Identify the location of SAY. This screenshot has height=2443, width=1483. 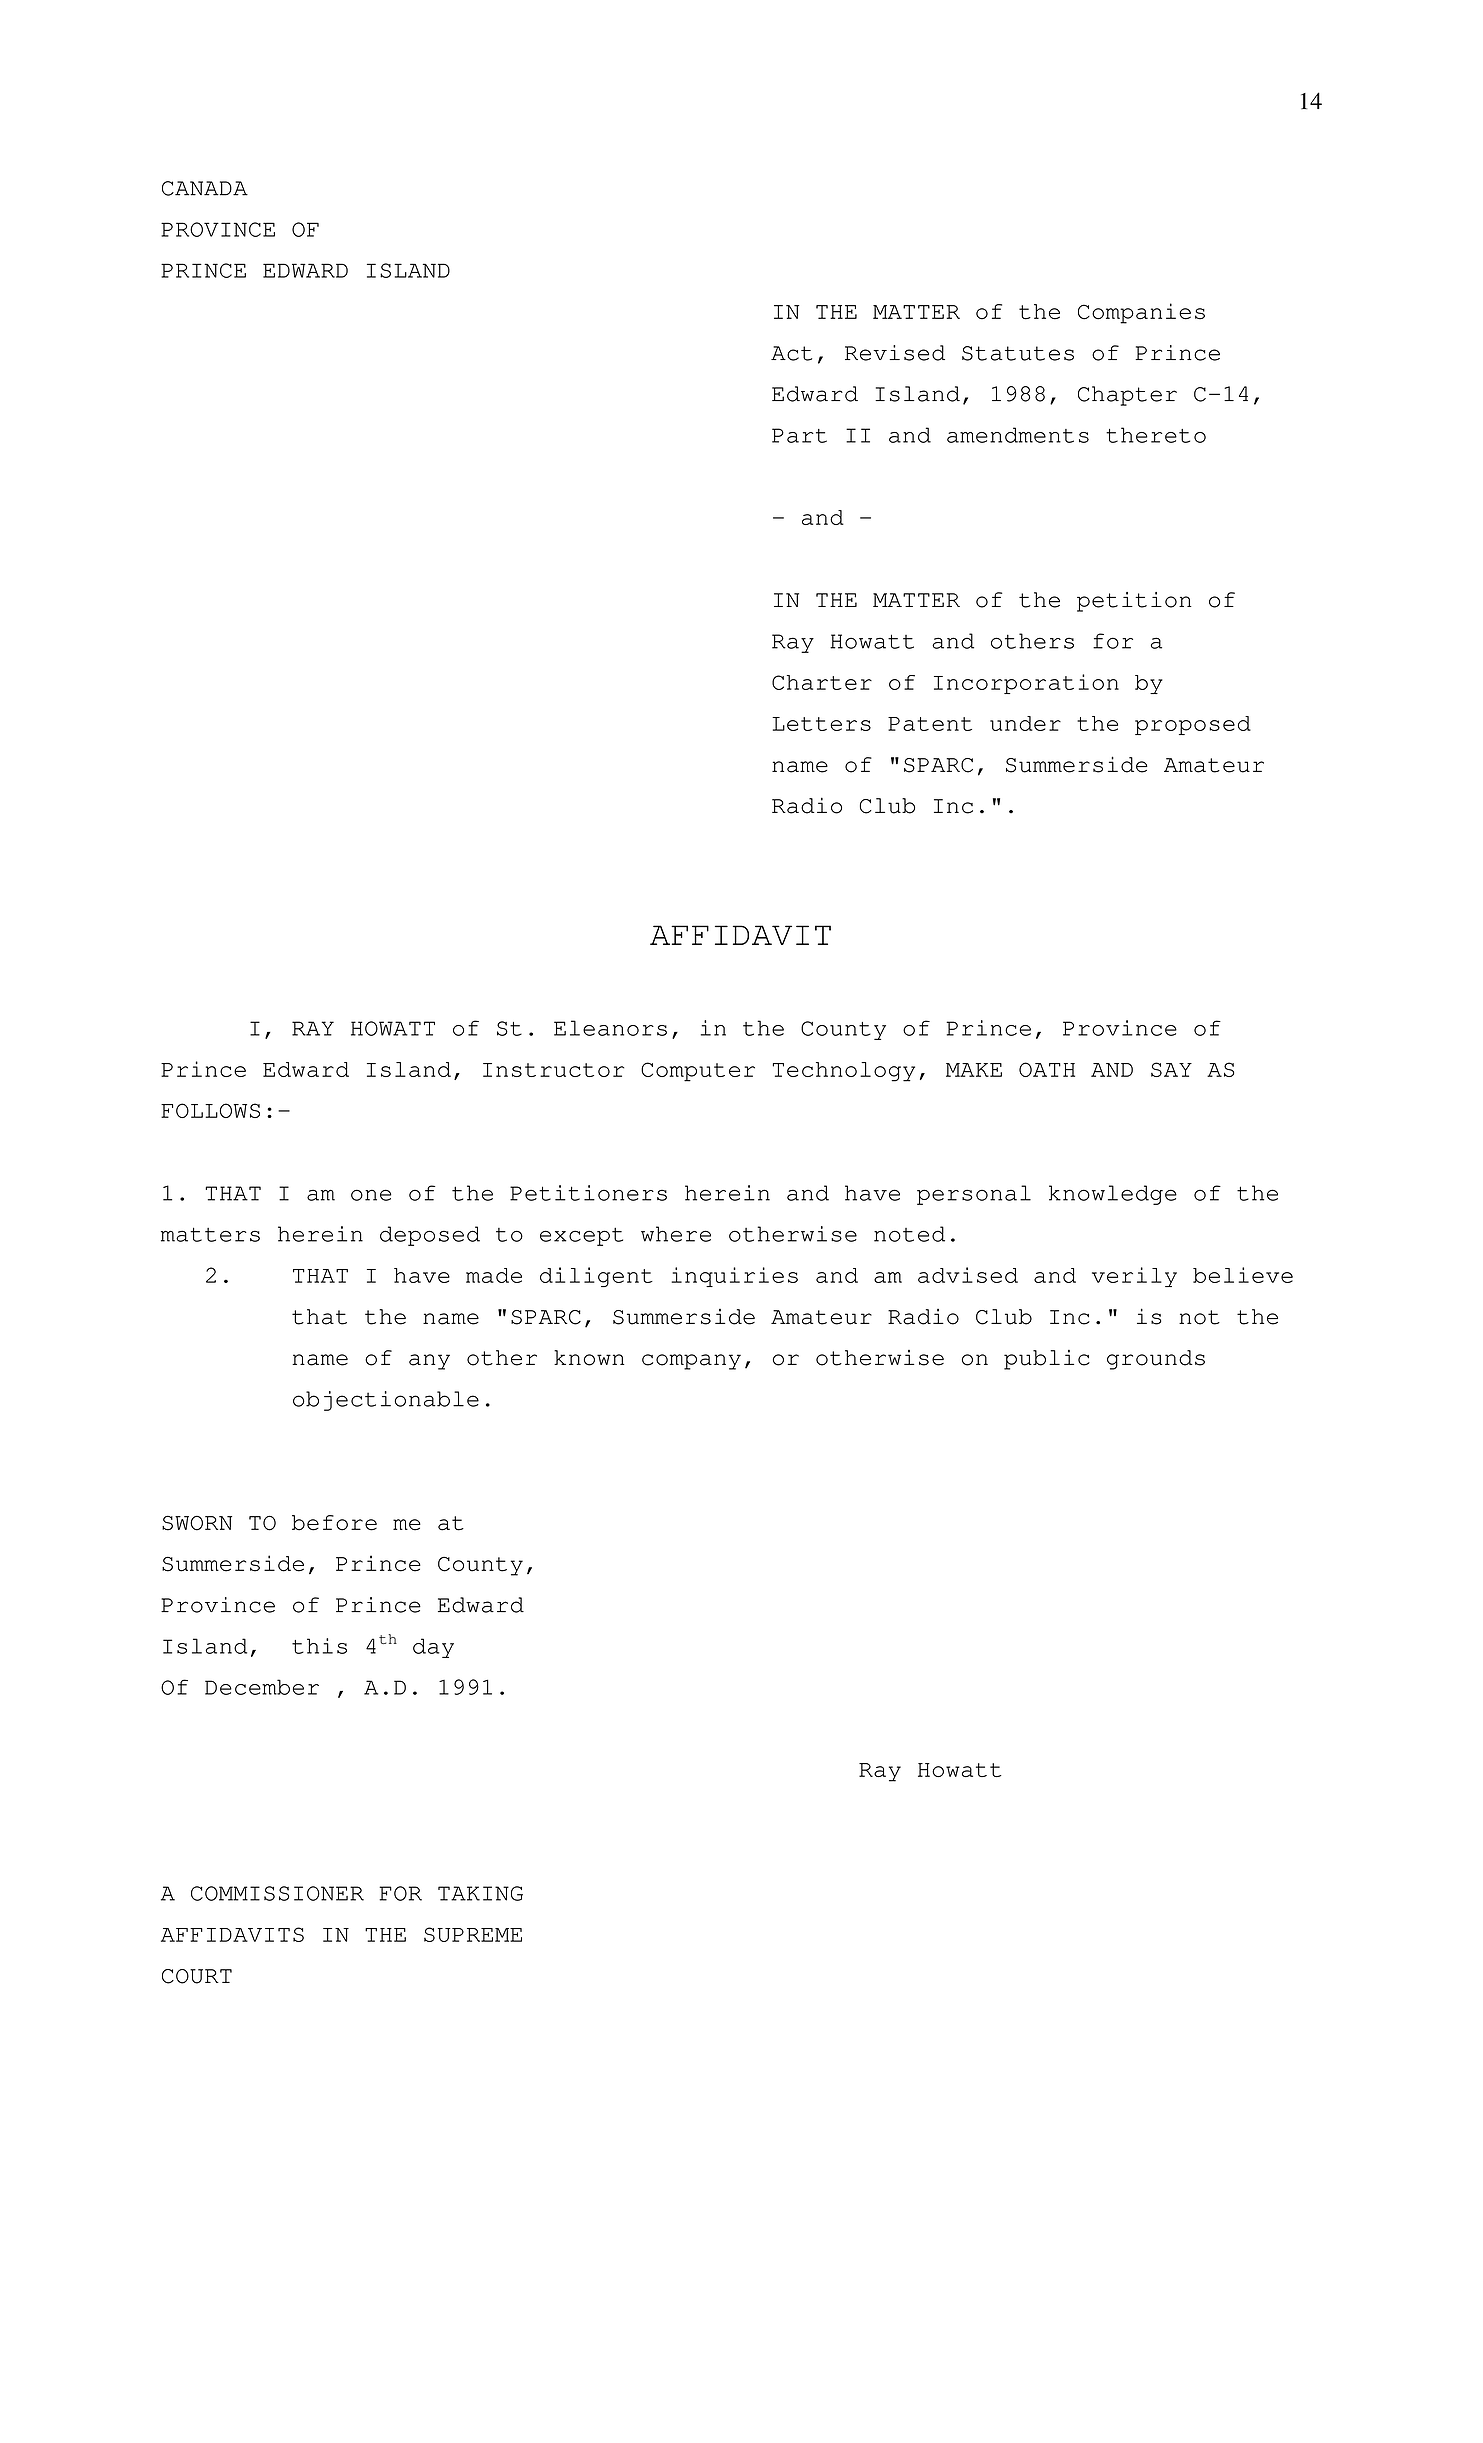
(1171, 1069).
